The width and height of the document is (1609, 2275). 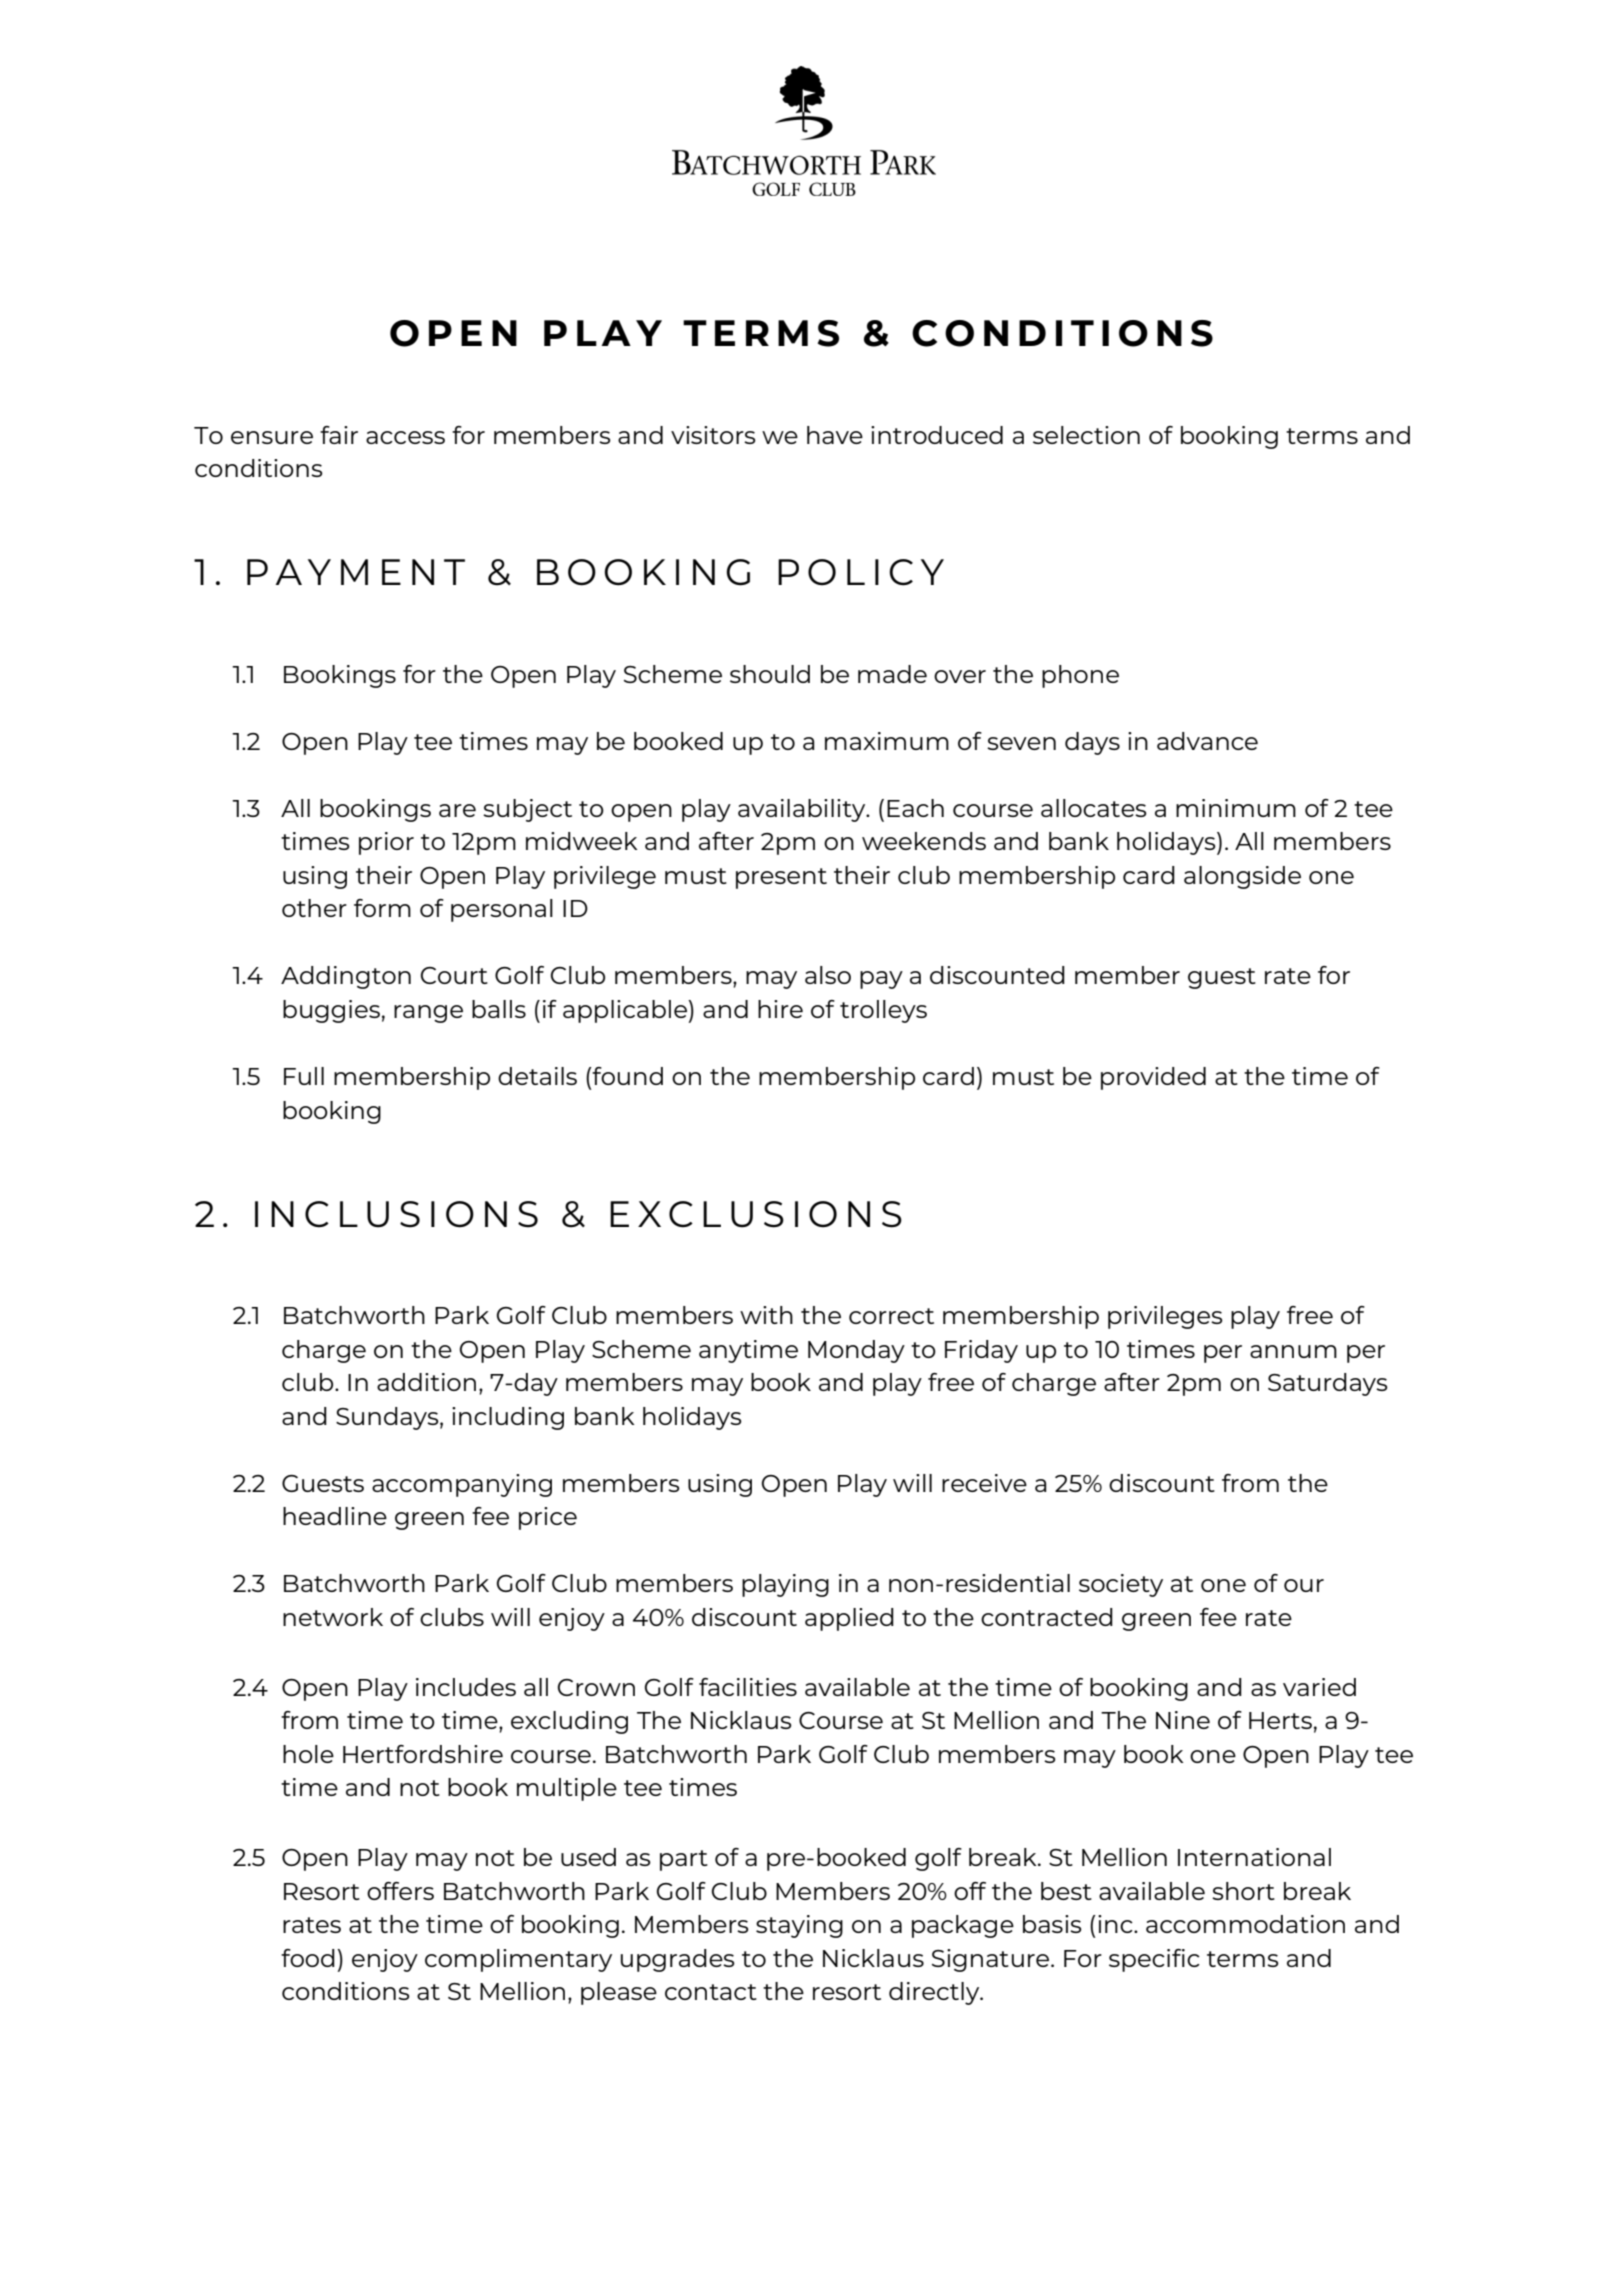 What do you see at coordinates (849, 1619) in the document?
I see `applied` at bounding box center [849, 1619].
